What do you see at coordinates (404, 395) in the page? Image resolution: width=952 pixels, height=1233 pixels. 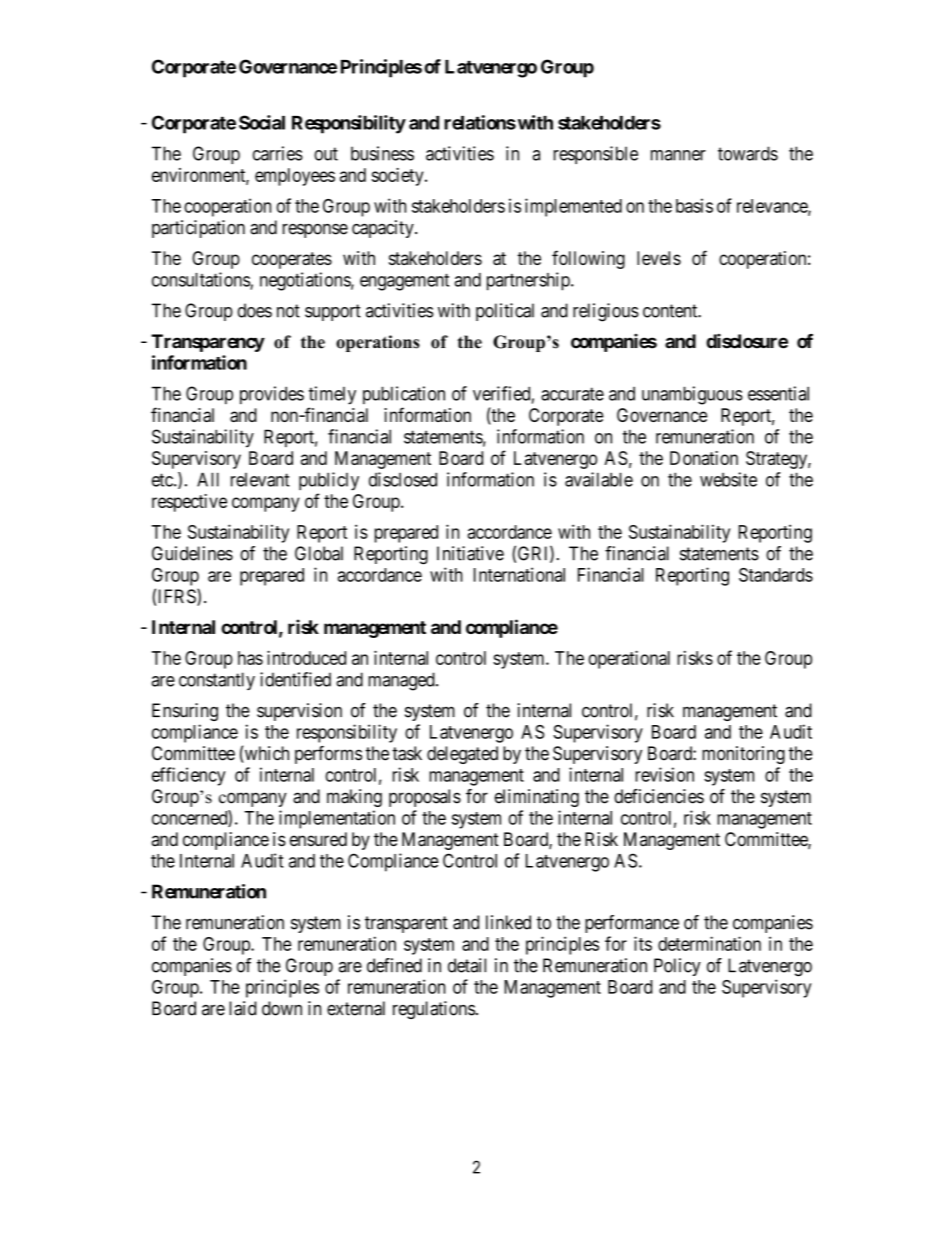 I see `publication` at bounding box center [404, 395].
